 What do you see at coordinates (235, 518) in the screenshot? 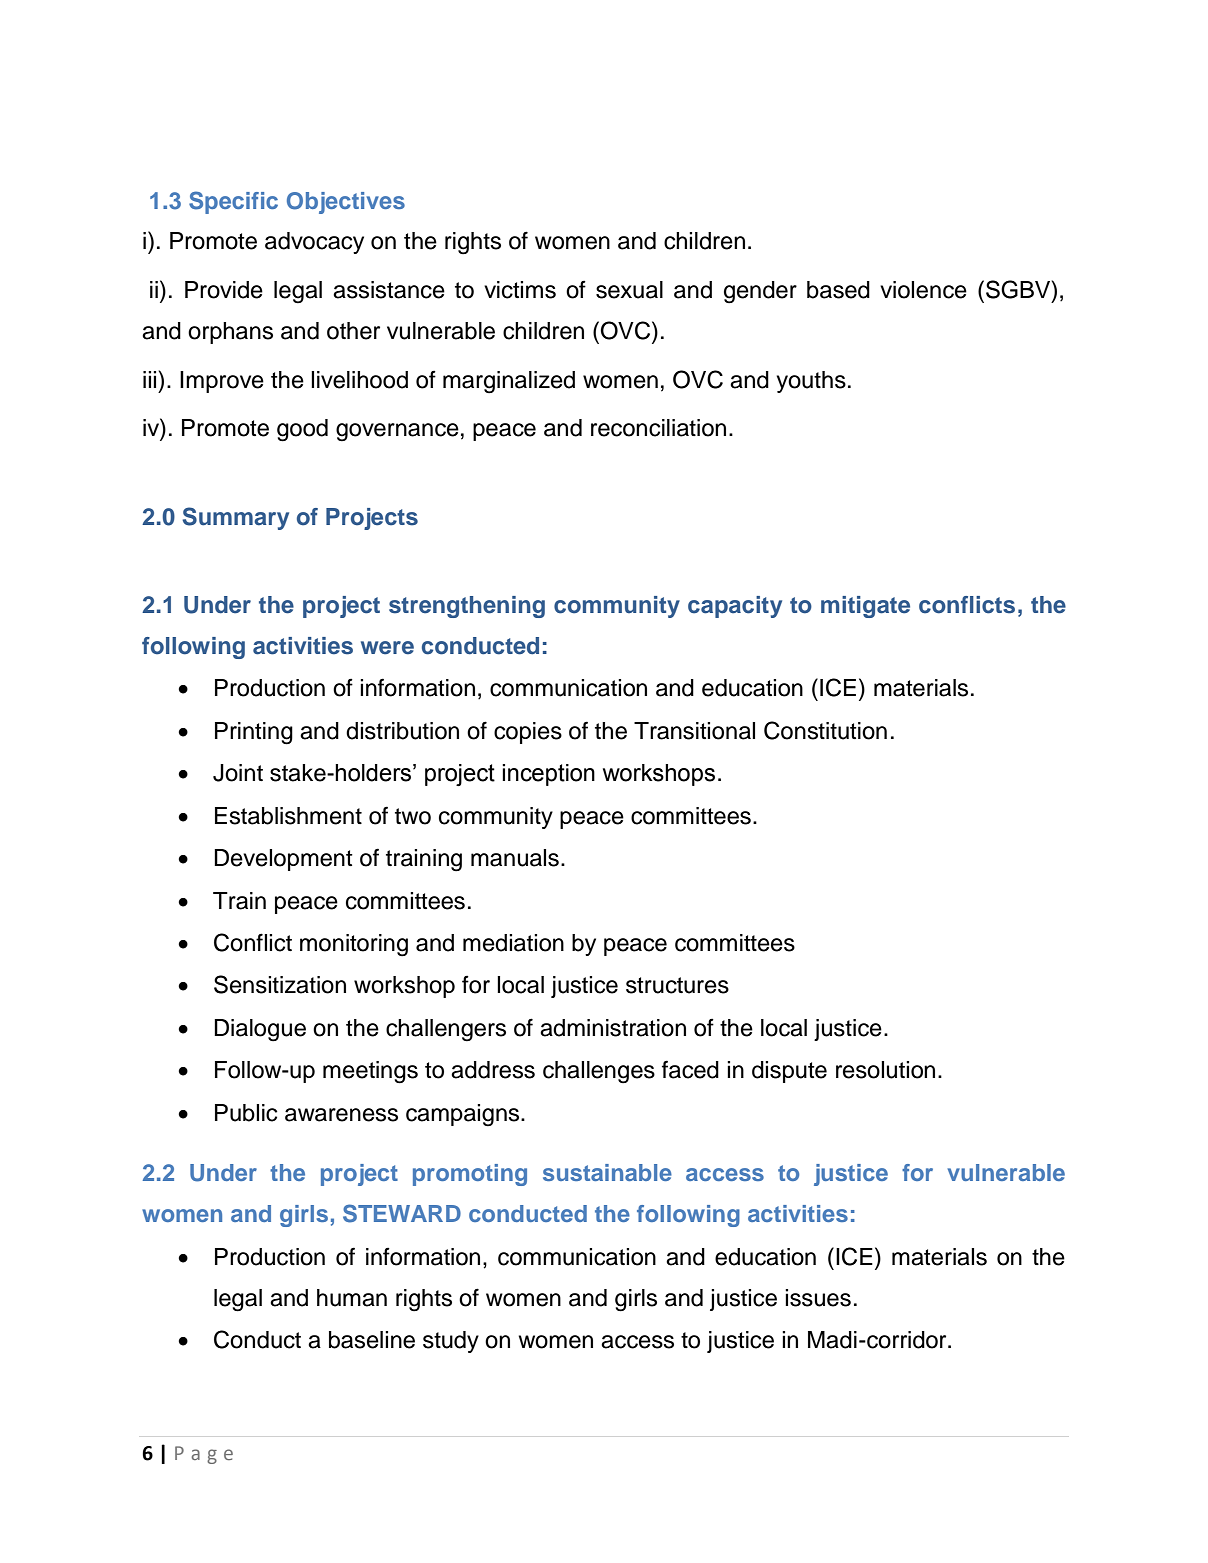
I see `Summary` at bounding box center [235, 518].
